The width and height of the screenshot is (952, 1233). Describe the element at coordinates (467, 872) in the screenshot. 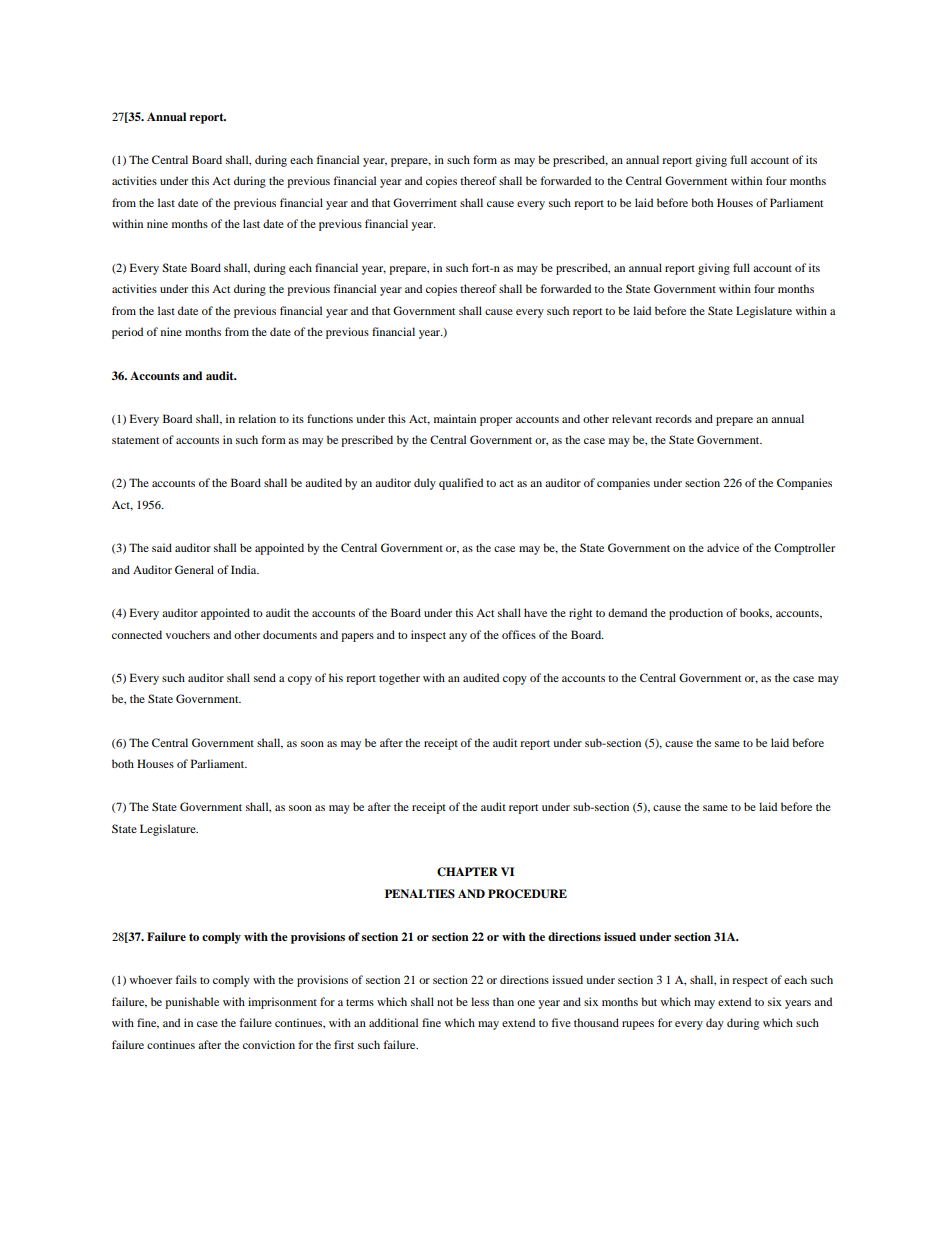

I see `CHAPTER` at that location.
